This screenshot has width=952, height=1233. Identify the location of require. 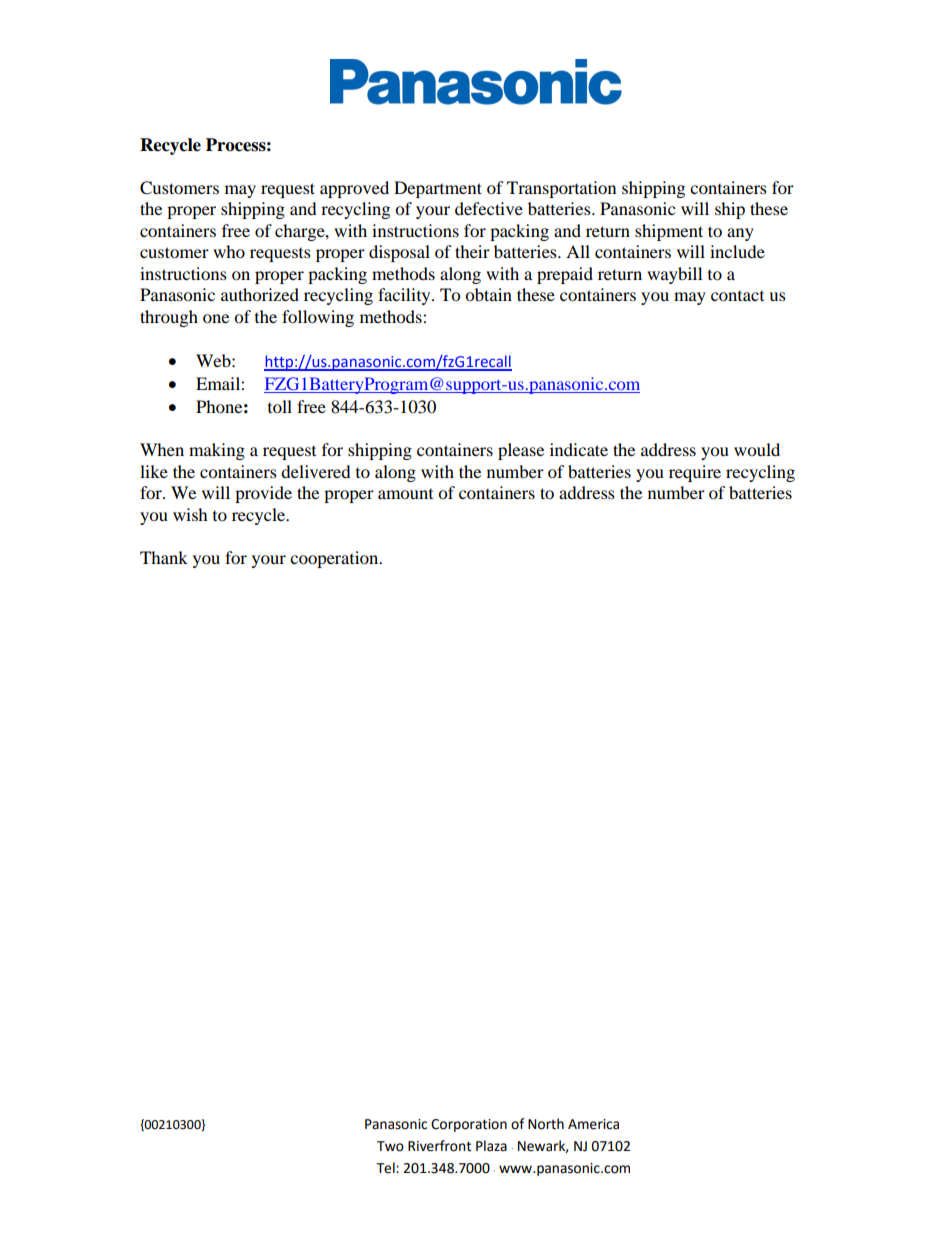
(695, 473).
